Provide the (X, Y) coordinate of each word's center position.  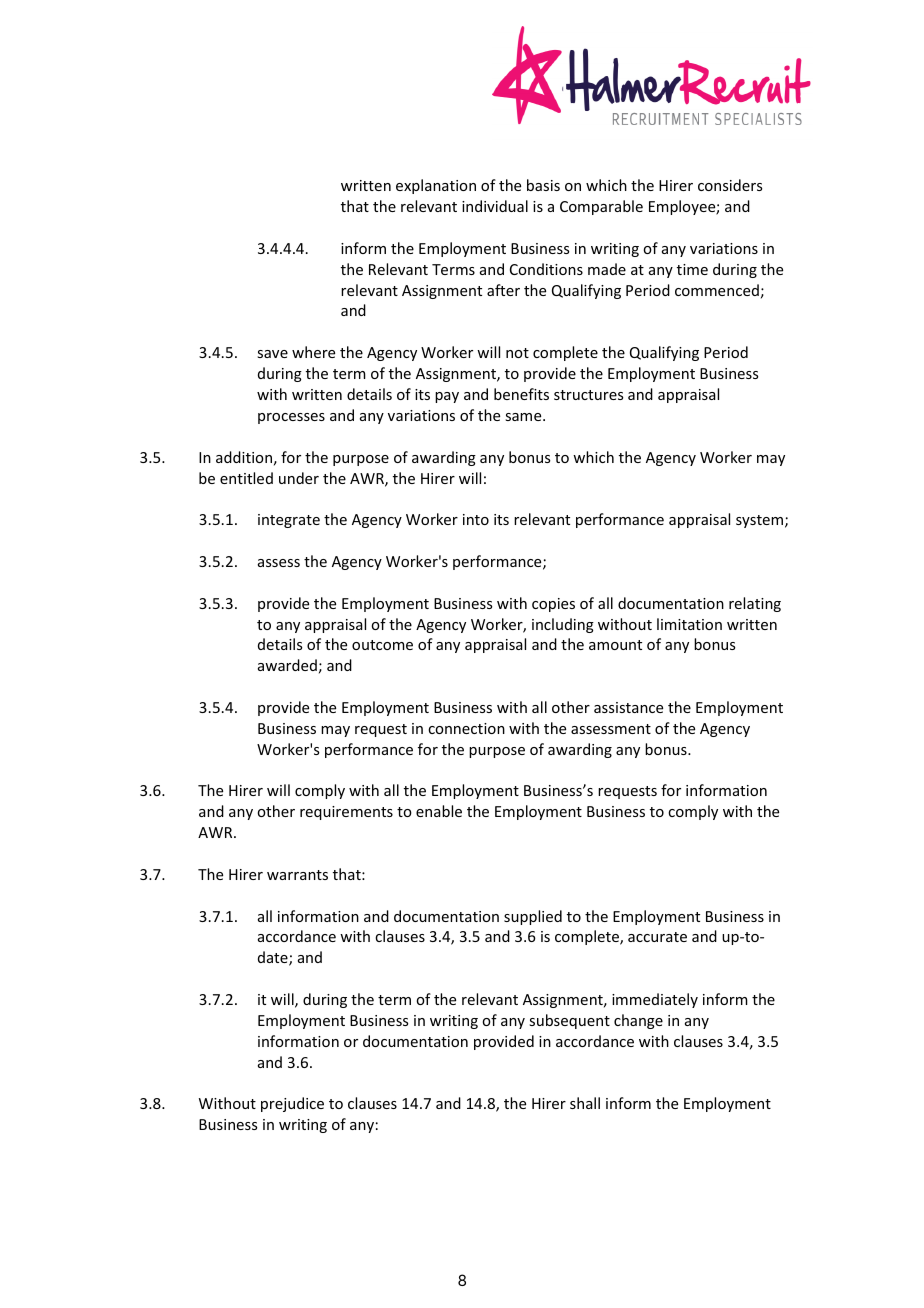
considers (730, 185)
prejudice (292, 1104)
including (563, 625)
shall (585, 1103)
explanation (436, 186)
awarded (287, 665)
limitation (689, 624)
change (638, 1021)
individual (495, 206)
